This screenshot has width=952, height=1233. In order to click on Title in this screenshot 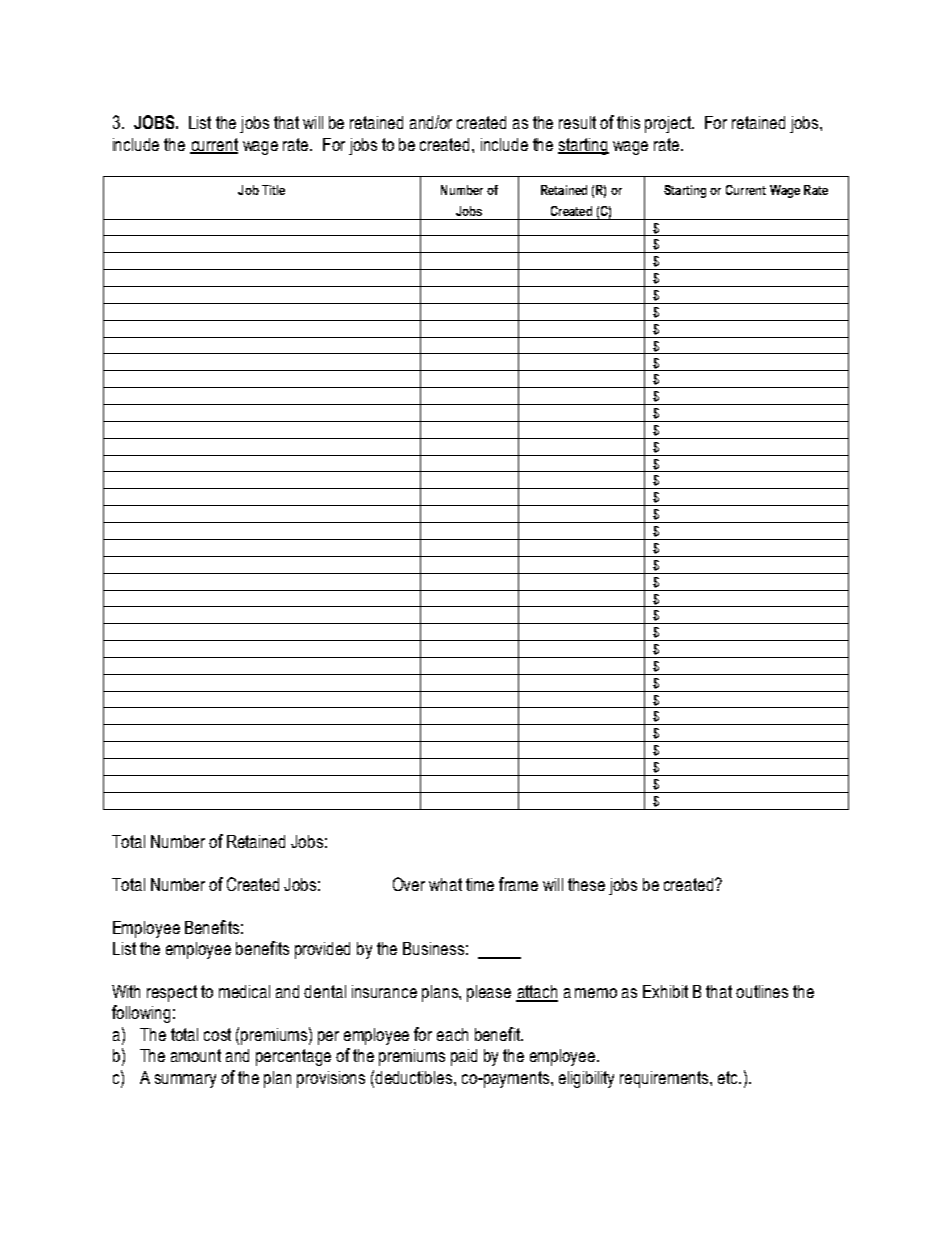, I will do `click(273, 190)`.
